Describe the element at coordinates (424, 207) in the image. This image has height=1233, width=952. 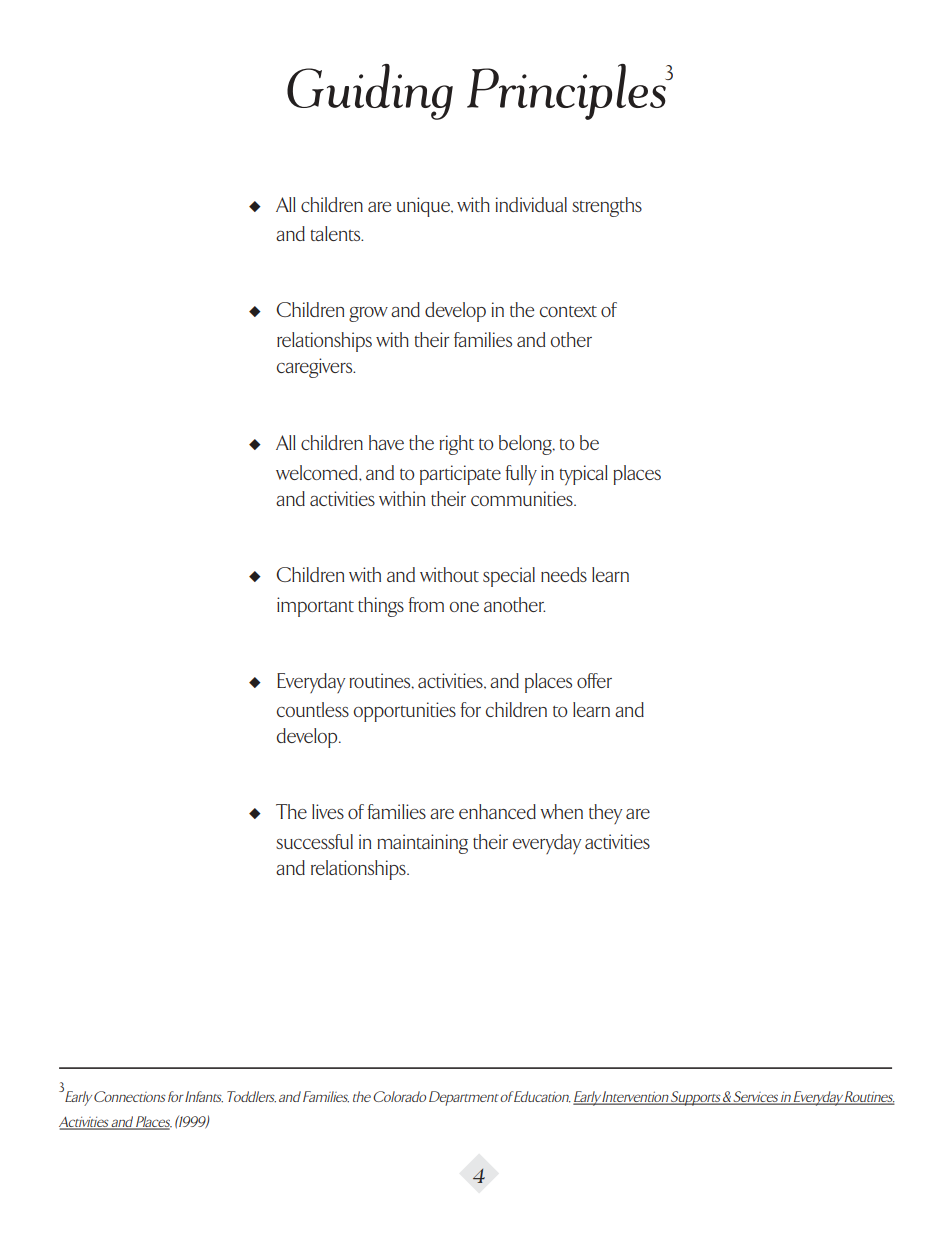
I see `unique` at that location.
